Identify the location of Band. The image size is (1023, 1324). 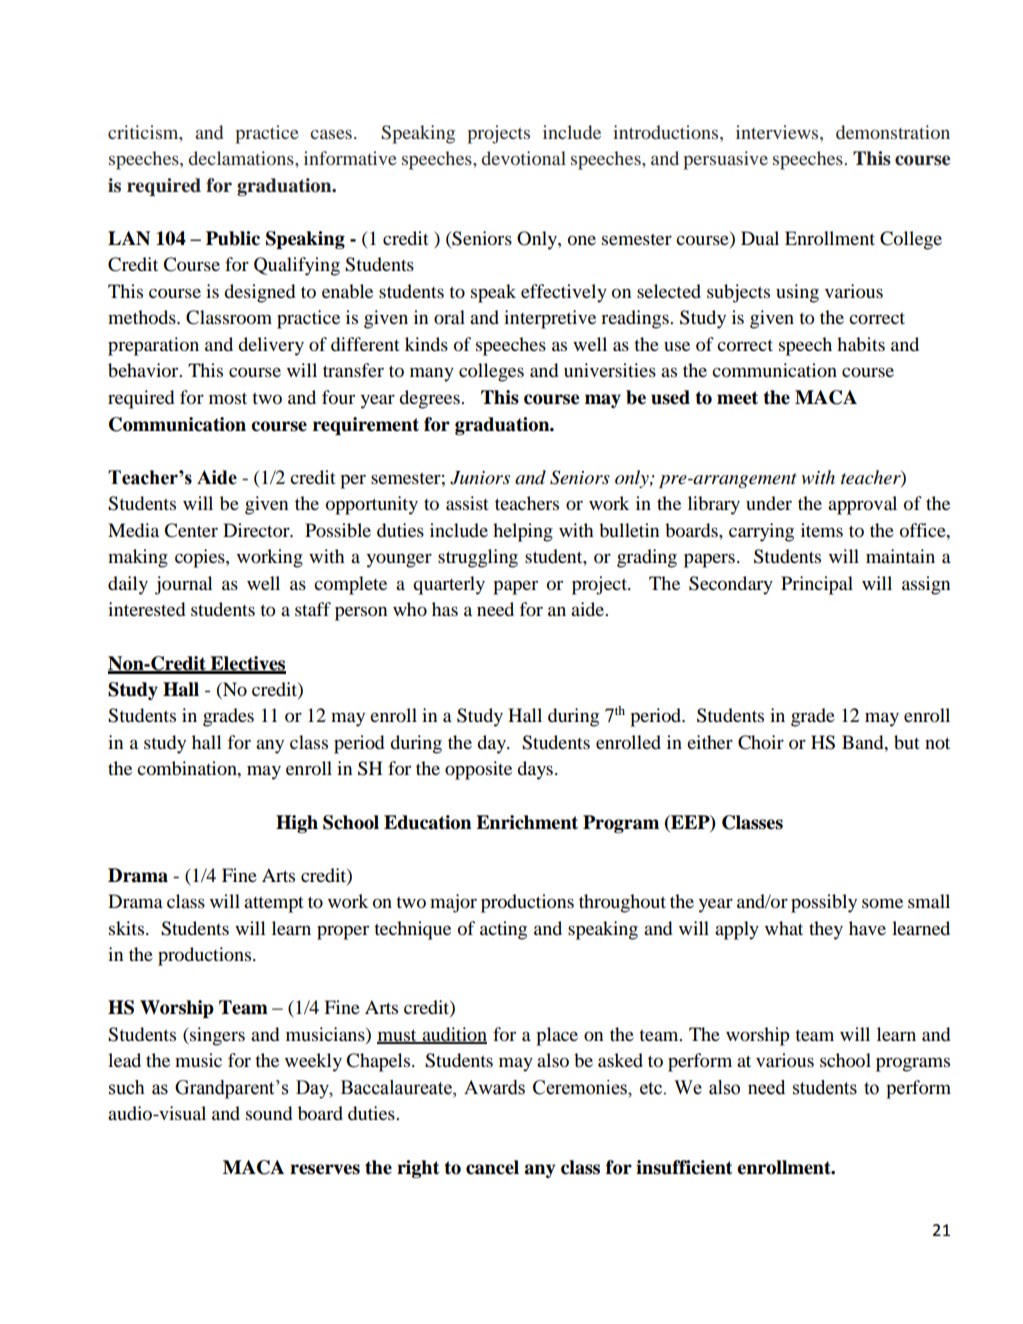
(864, 742).
